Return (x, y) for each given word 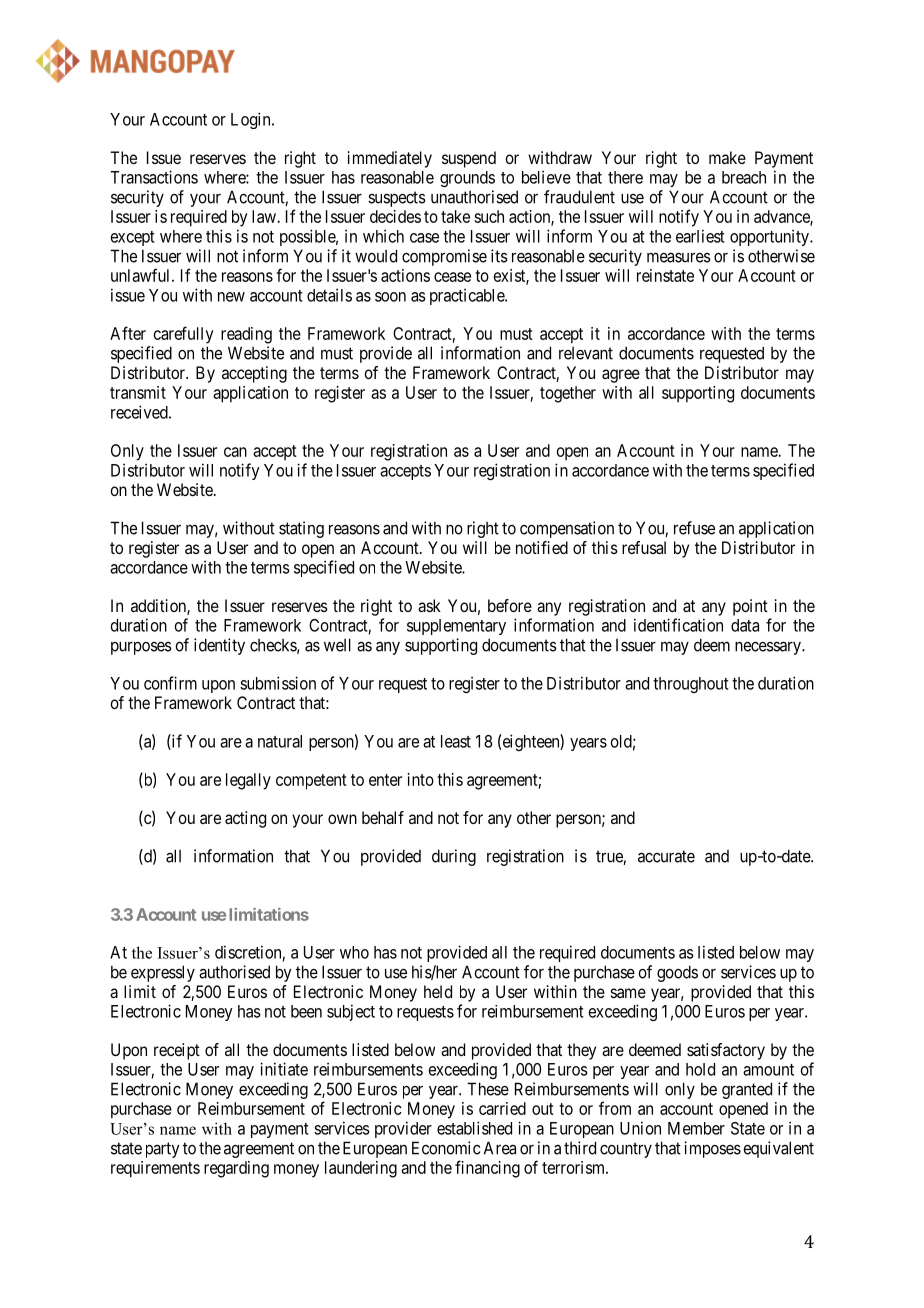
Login (252, 120)
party (163, 1150)
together (568, 394)
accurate (666, 856)
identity (219, 646)
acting (245, 819)
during (454, 857)
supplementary (456, 627)
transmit (138, 392)
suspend (469, 159)
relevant (586, 353)
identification (678, 625)
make (727, 157)
